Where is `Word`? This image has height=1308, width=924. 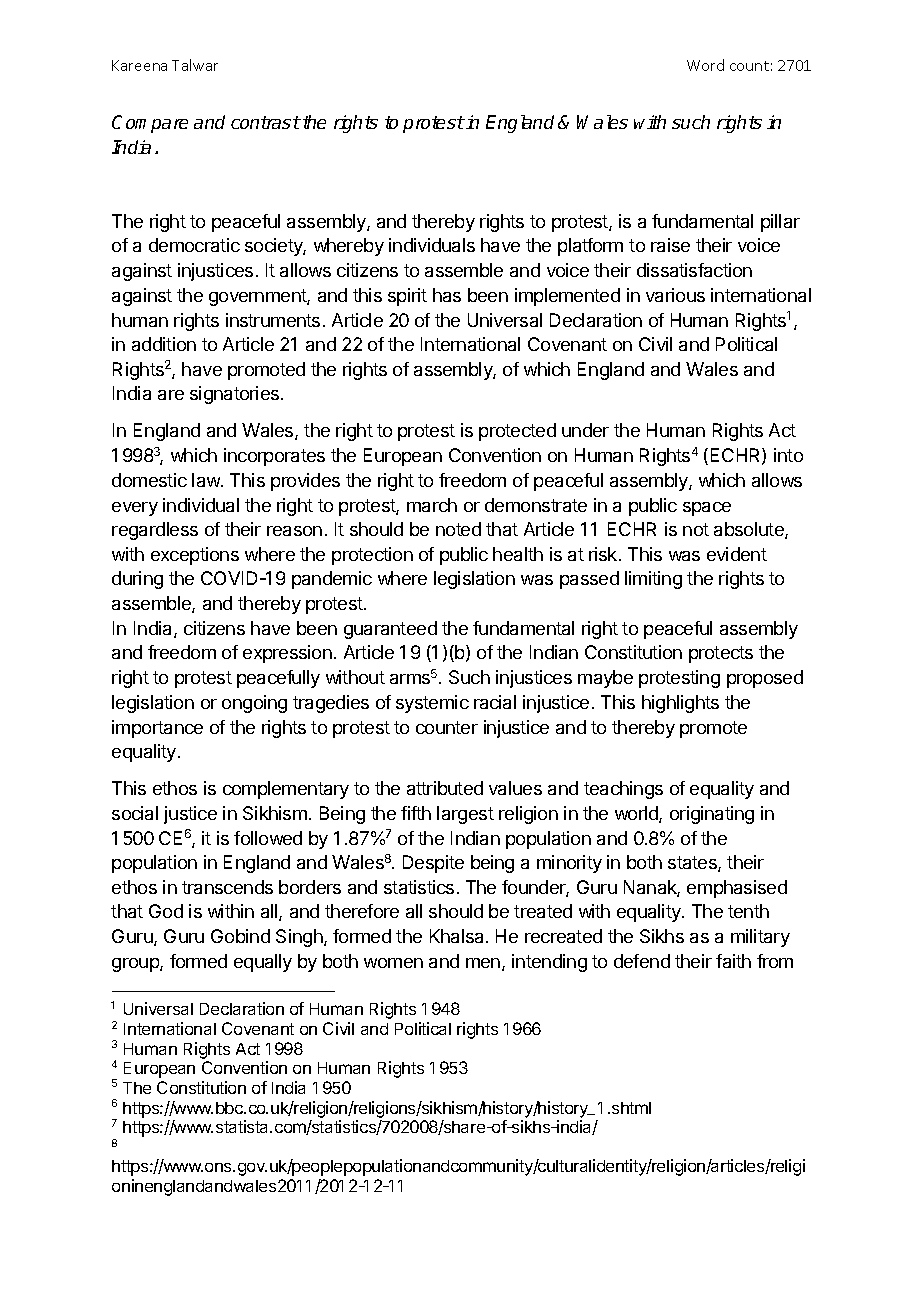
Word is located at coordinates (705, 65).
